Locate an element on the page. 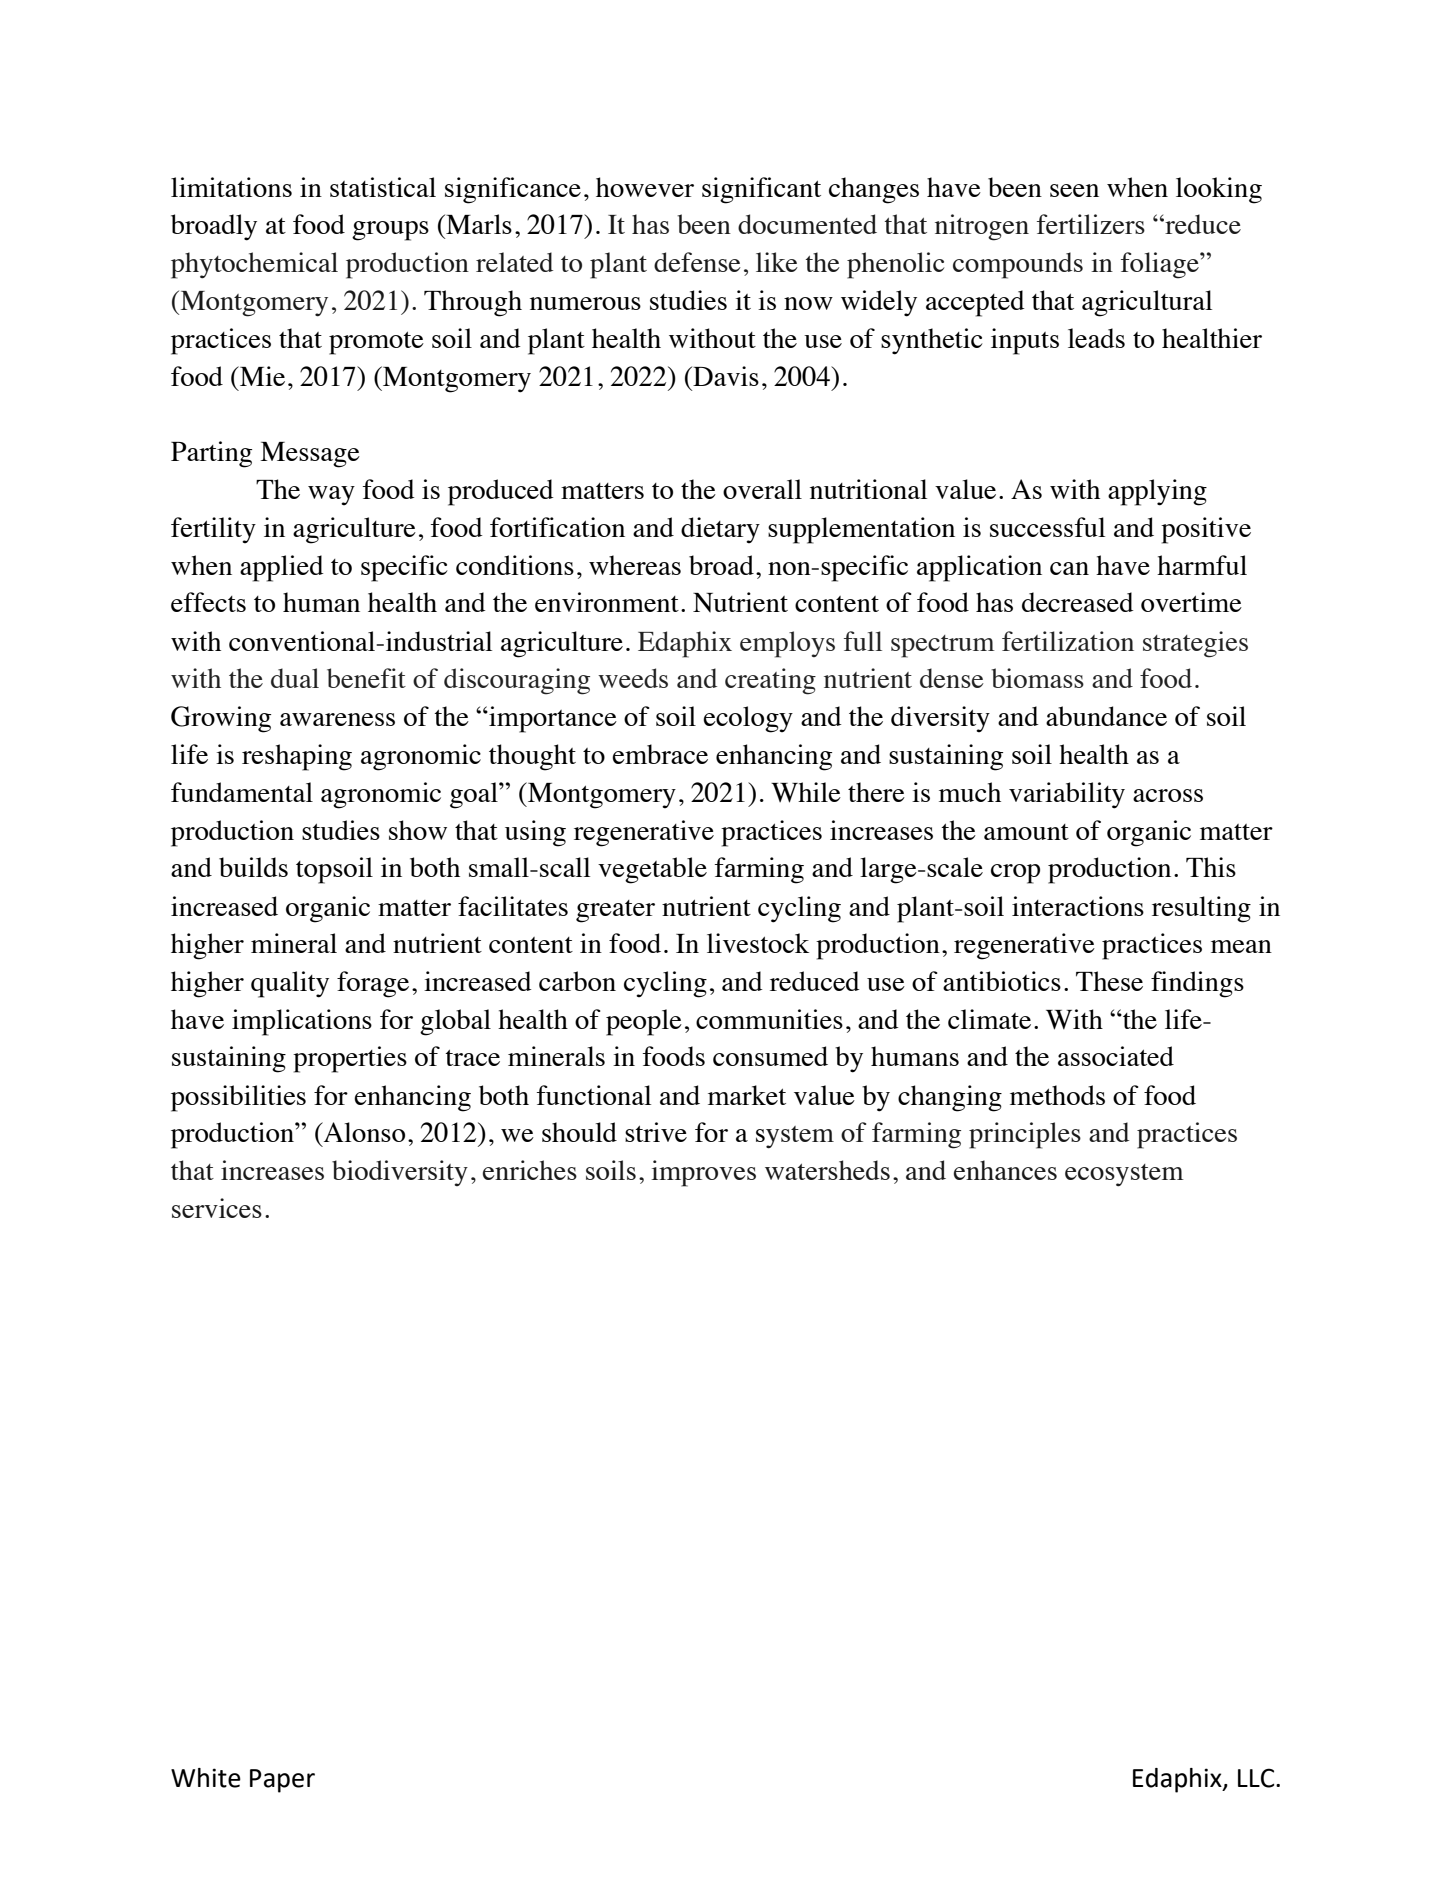 The width and height of the page is (1453, 1880). Paper is located at coordinates (282, 1781).
